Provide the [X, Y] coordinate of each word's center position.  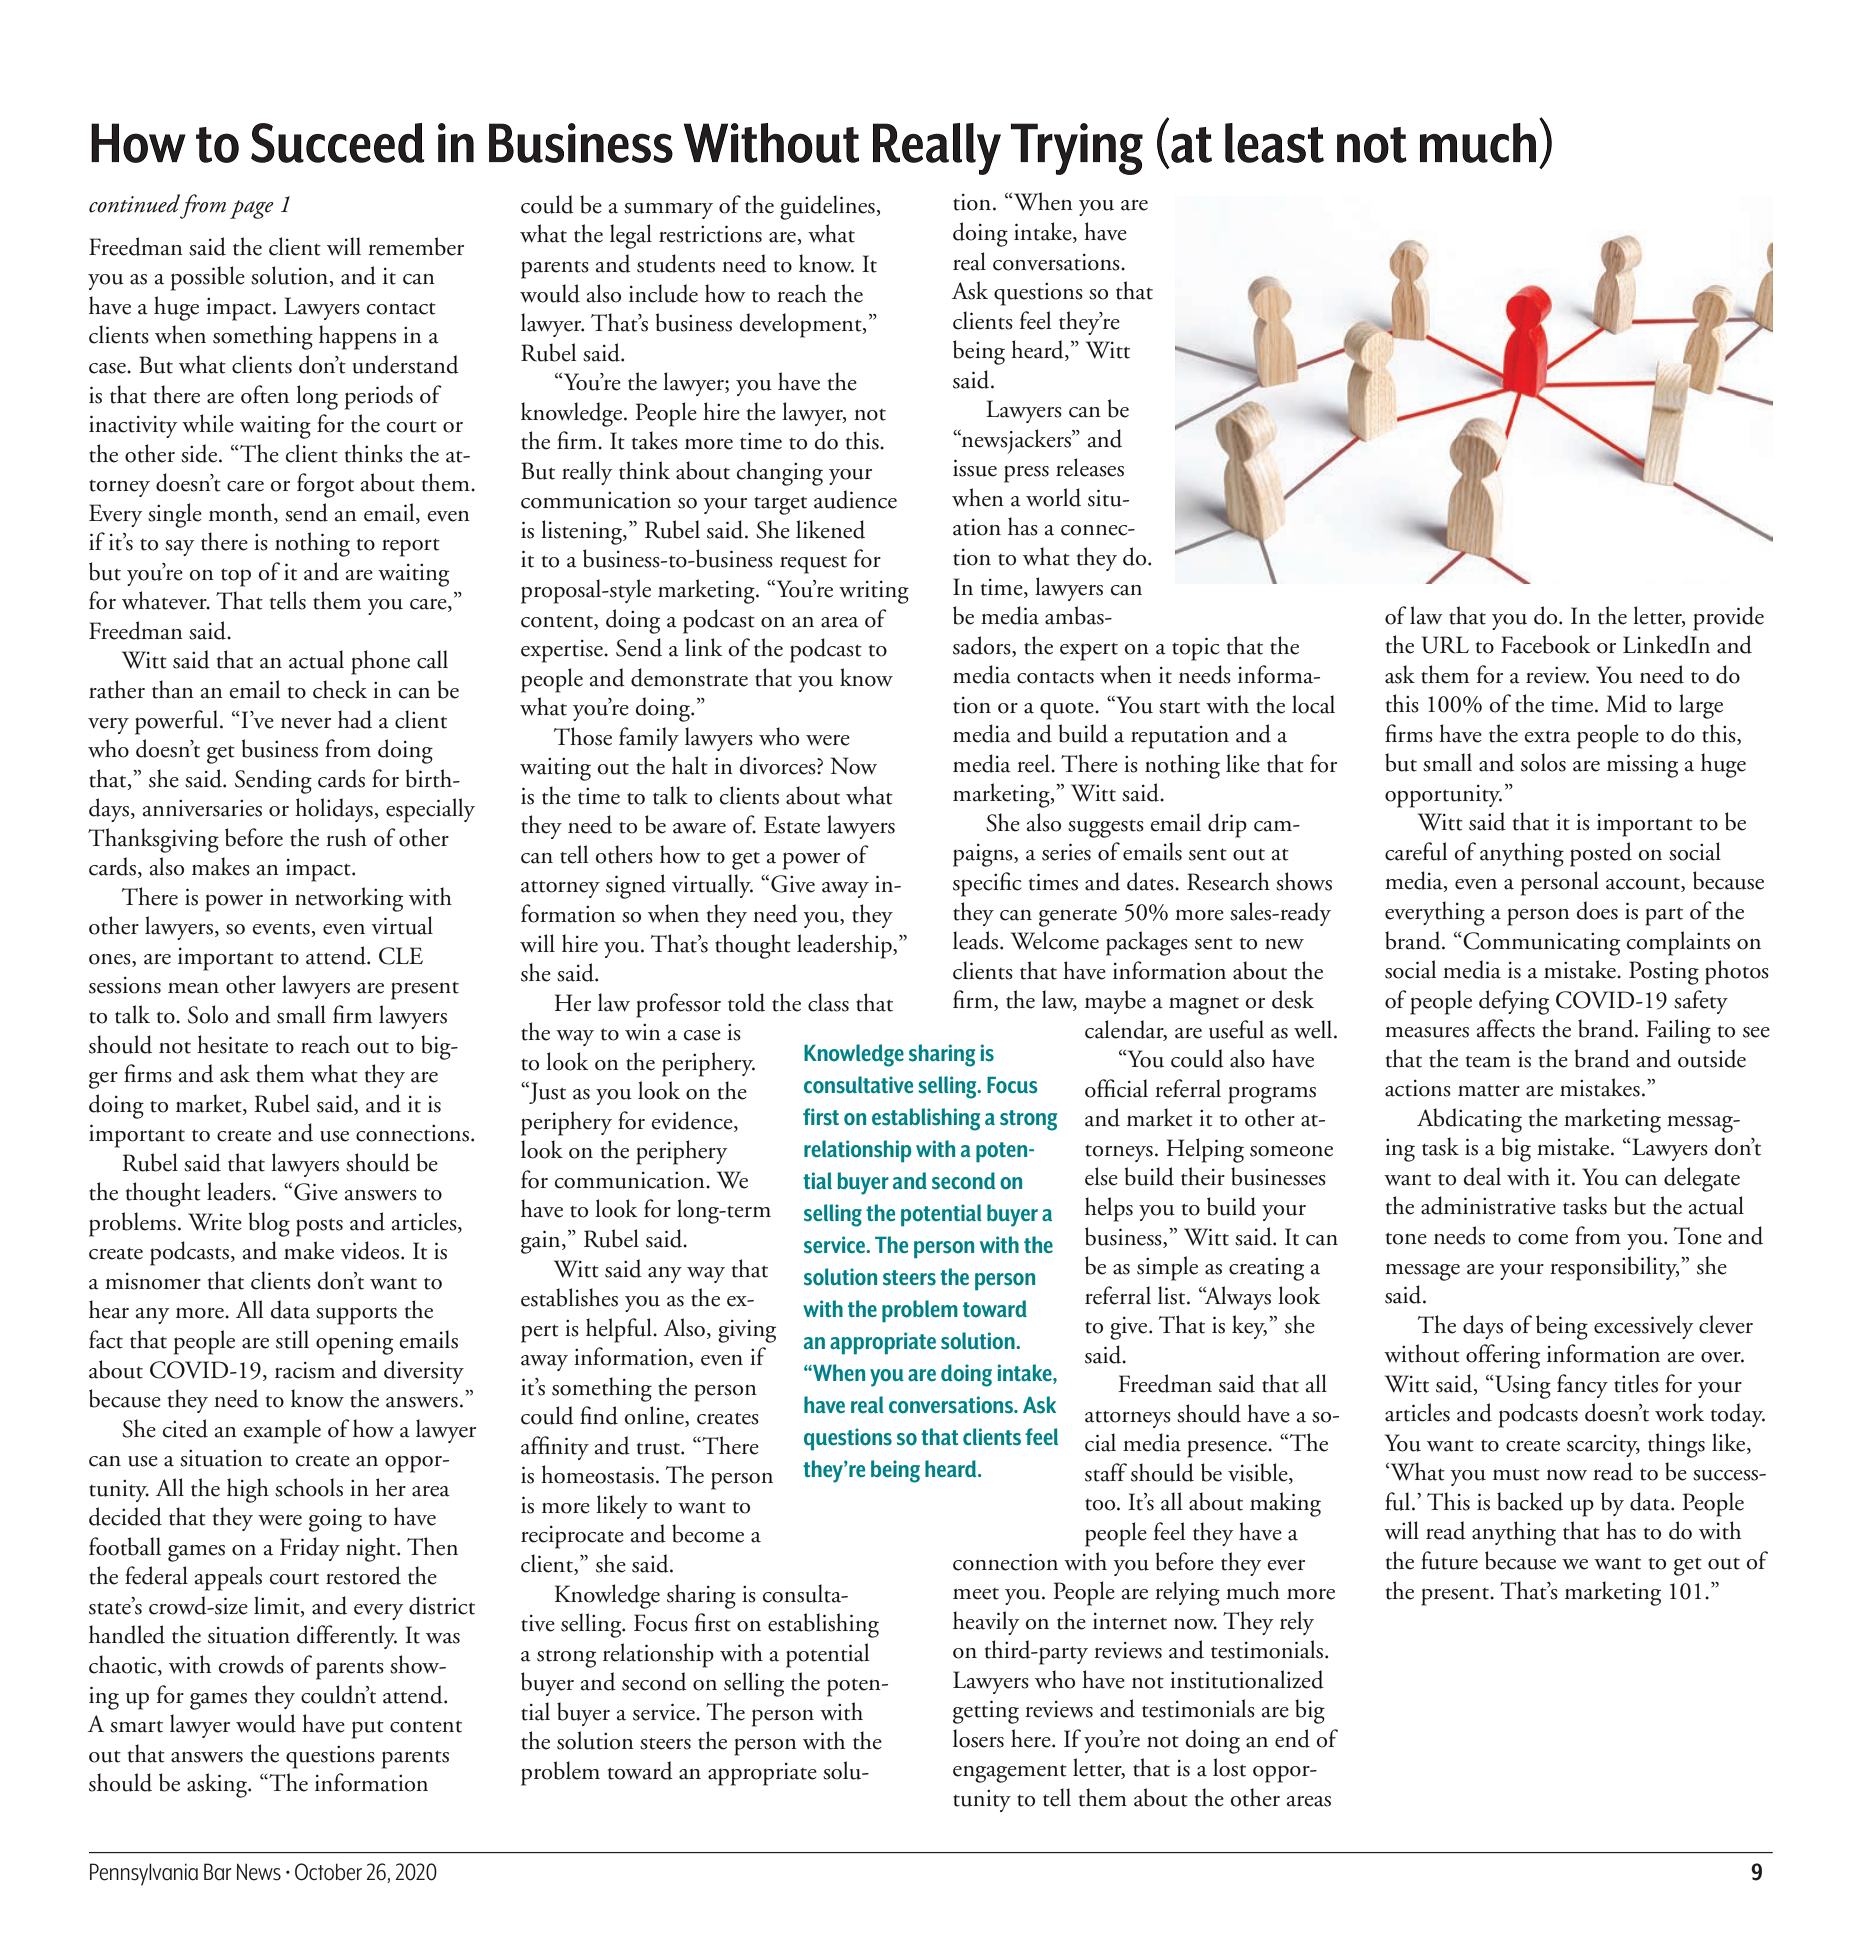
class [828, 1002]
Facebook [1545, 644]
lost [1229, 1767]
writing [874, 592]
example [282, 1431]
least [1274, 143]
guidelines [828, 207]
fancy [1582, 1386]
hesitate [232, 1044]
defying [1514, 1002]
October [328, 1872]
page [252, 209]
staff [1106, 1472]
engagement [1010, 1773]
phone [380, 662]
